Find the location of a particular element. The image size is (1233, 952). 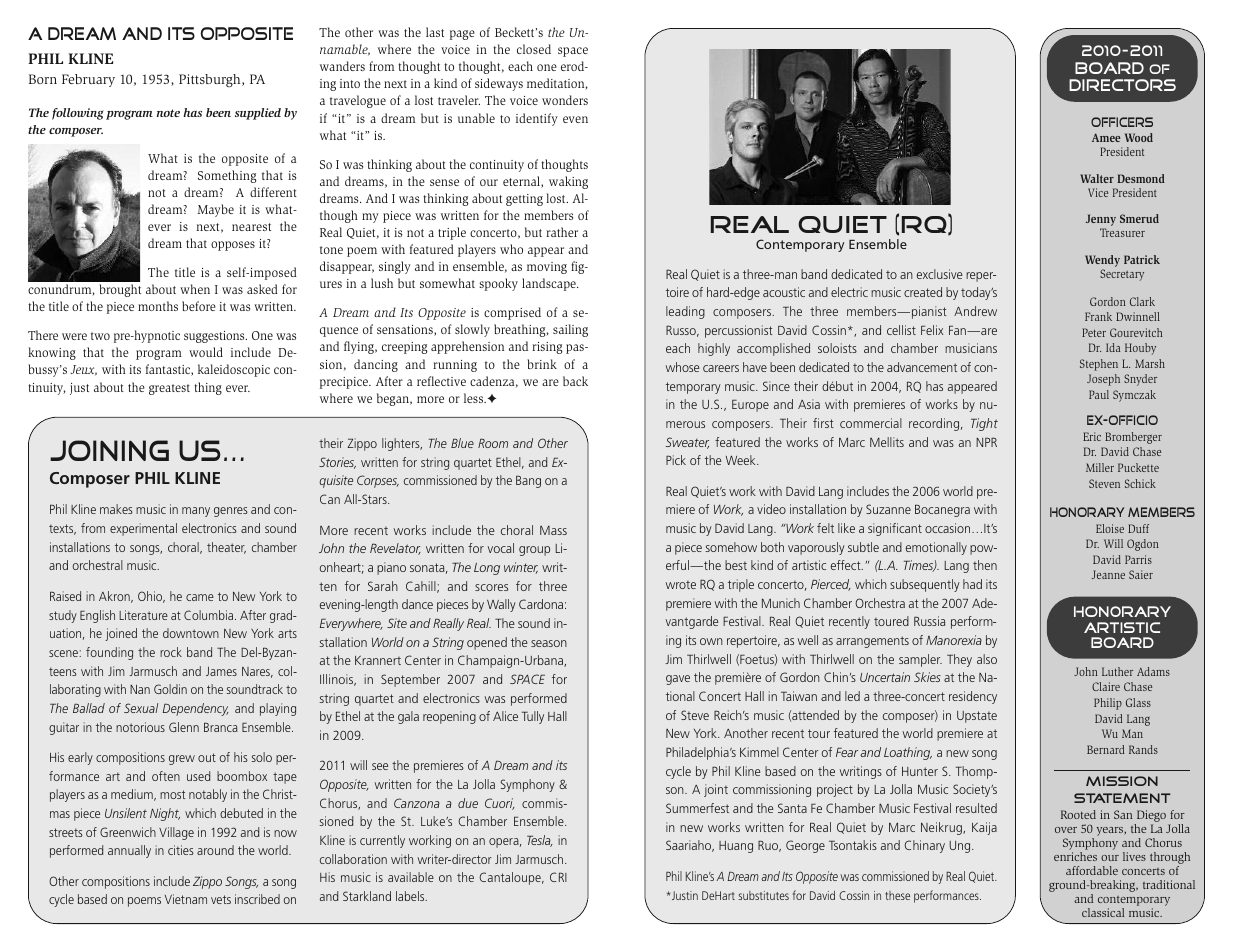

also is located at coordinates (987, 659).
